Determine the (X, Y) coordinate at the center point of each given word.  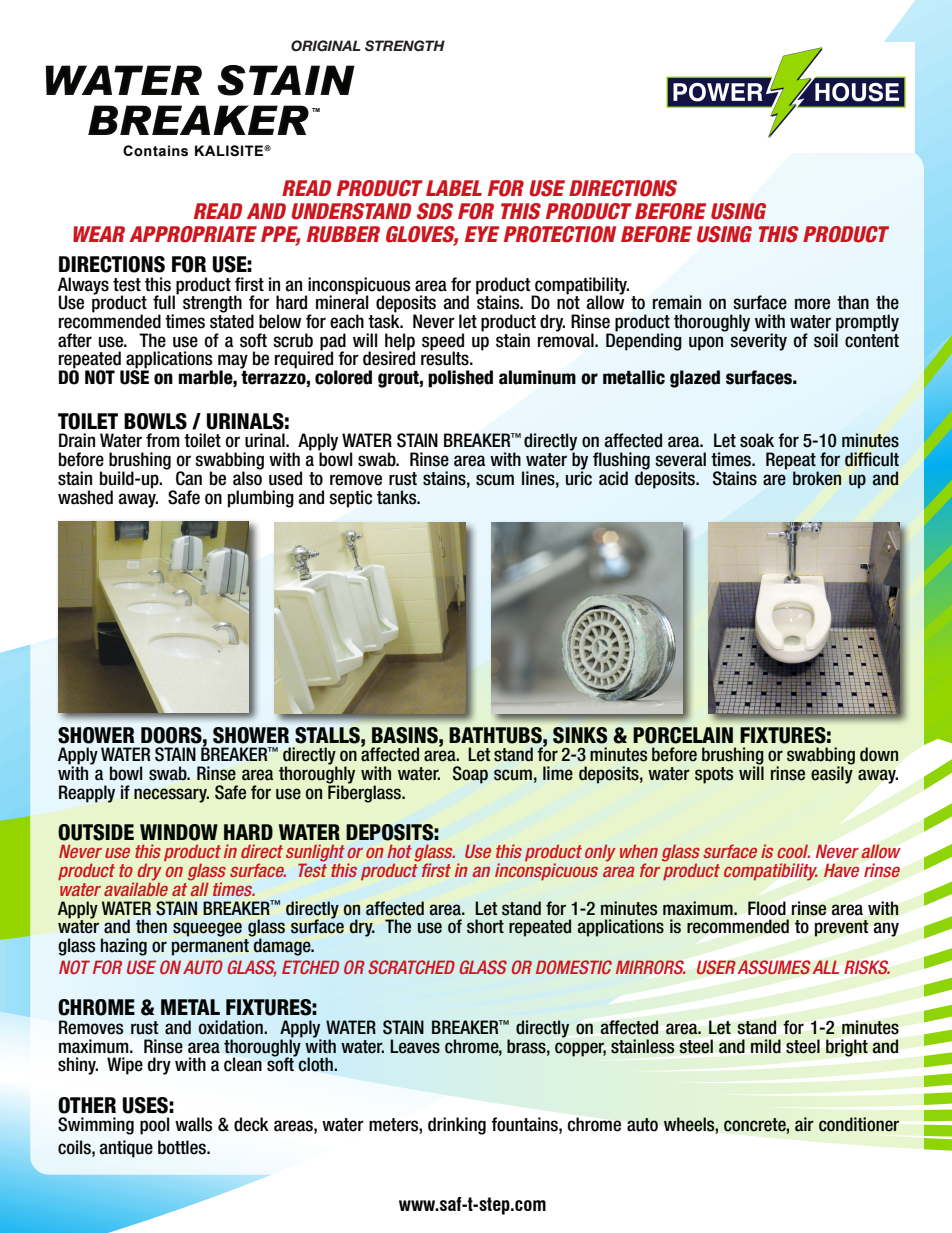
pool (155, 1126)
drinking (457, 1126)
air (804, 1124)
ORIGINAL (326, 46)
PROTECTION (560, 234)
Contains (155, 151)
